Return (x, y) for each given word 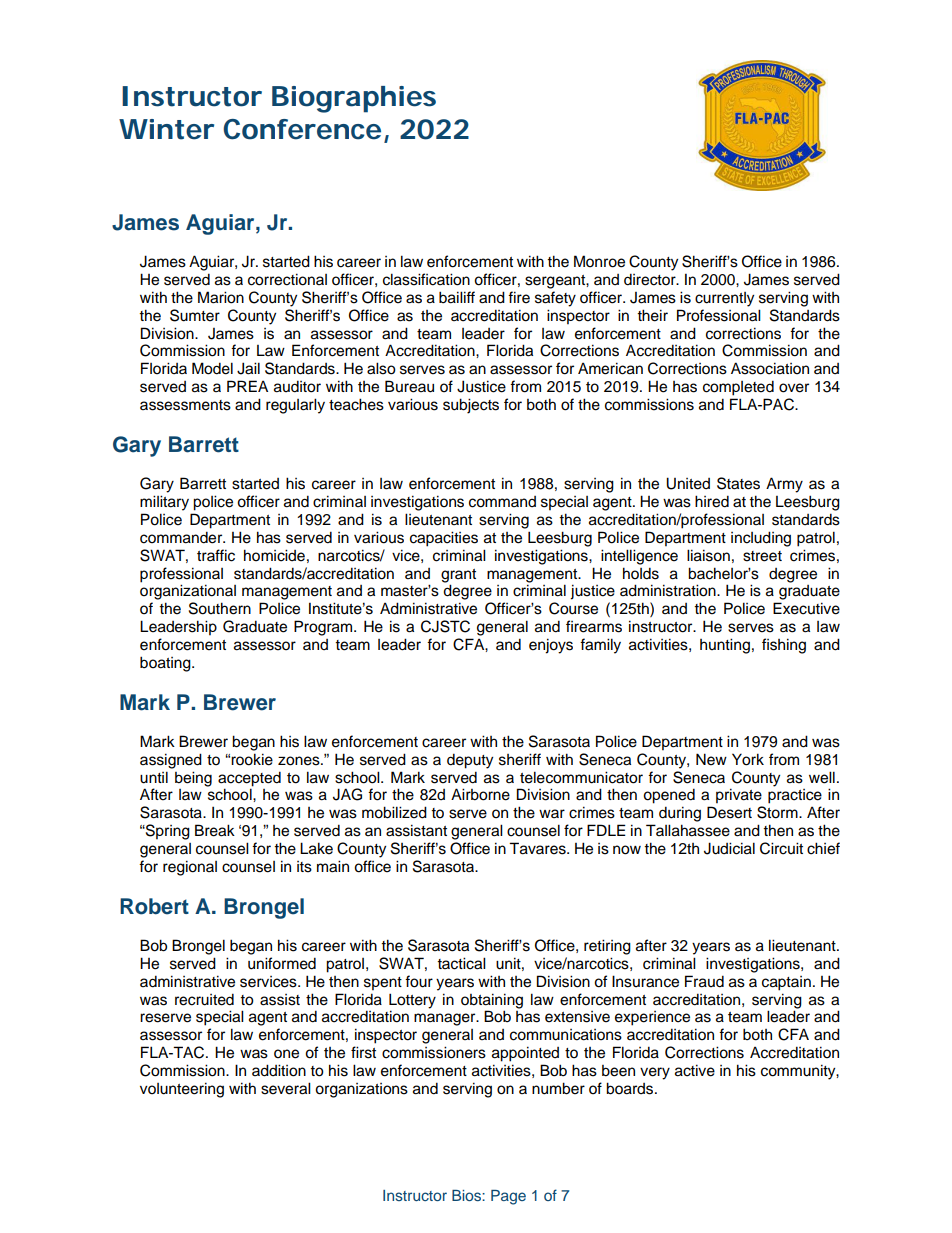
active (695, 1070)
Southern (220, 608)
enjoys (551, 646)
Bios (467, 1195)
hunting (725, 646)
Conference (302, 129)
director (651, 279)
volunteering (182, 1090)
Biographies (354, 99)
